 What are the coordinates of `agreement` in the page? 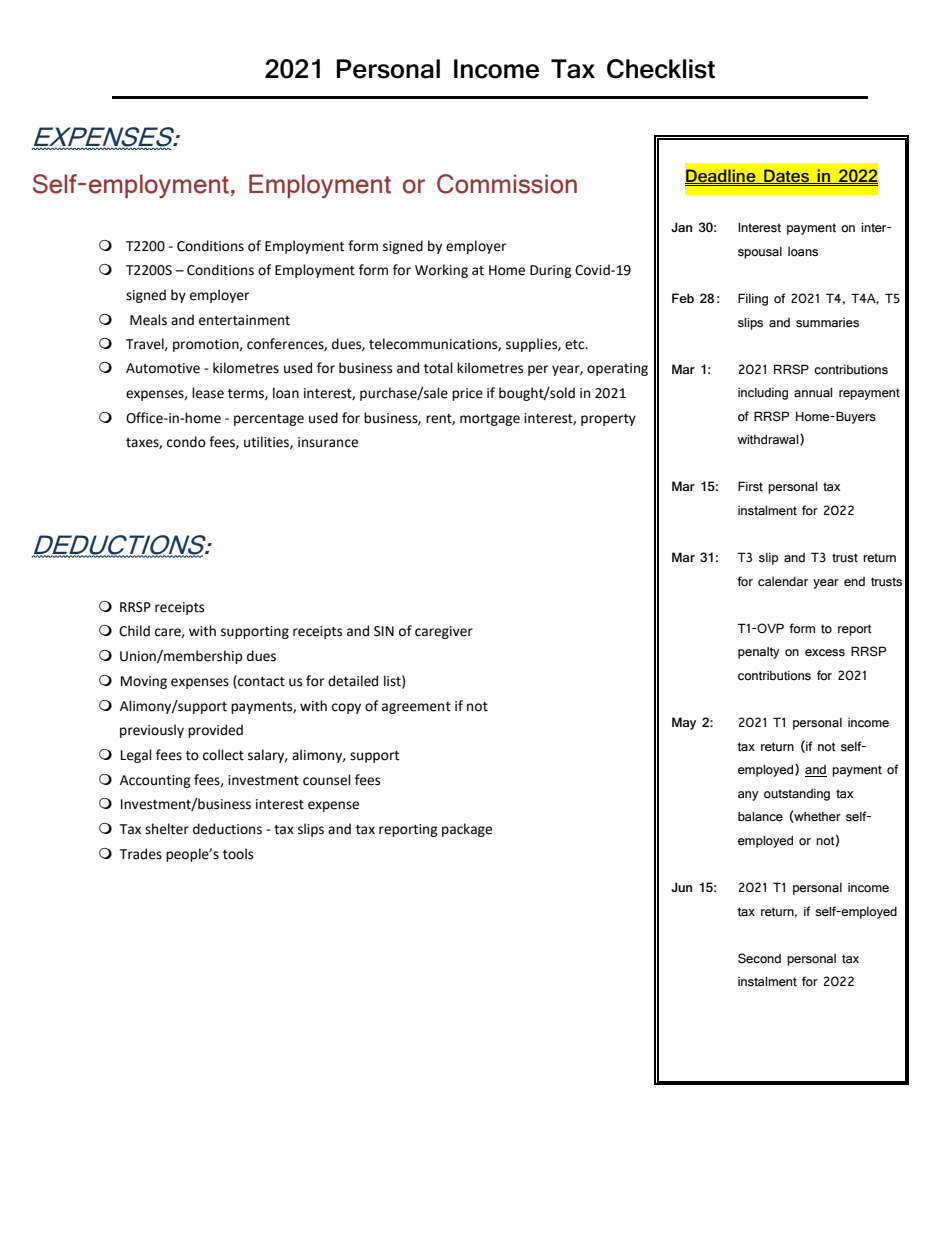 It's located at (416, 708).
